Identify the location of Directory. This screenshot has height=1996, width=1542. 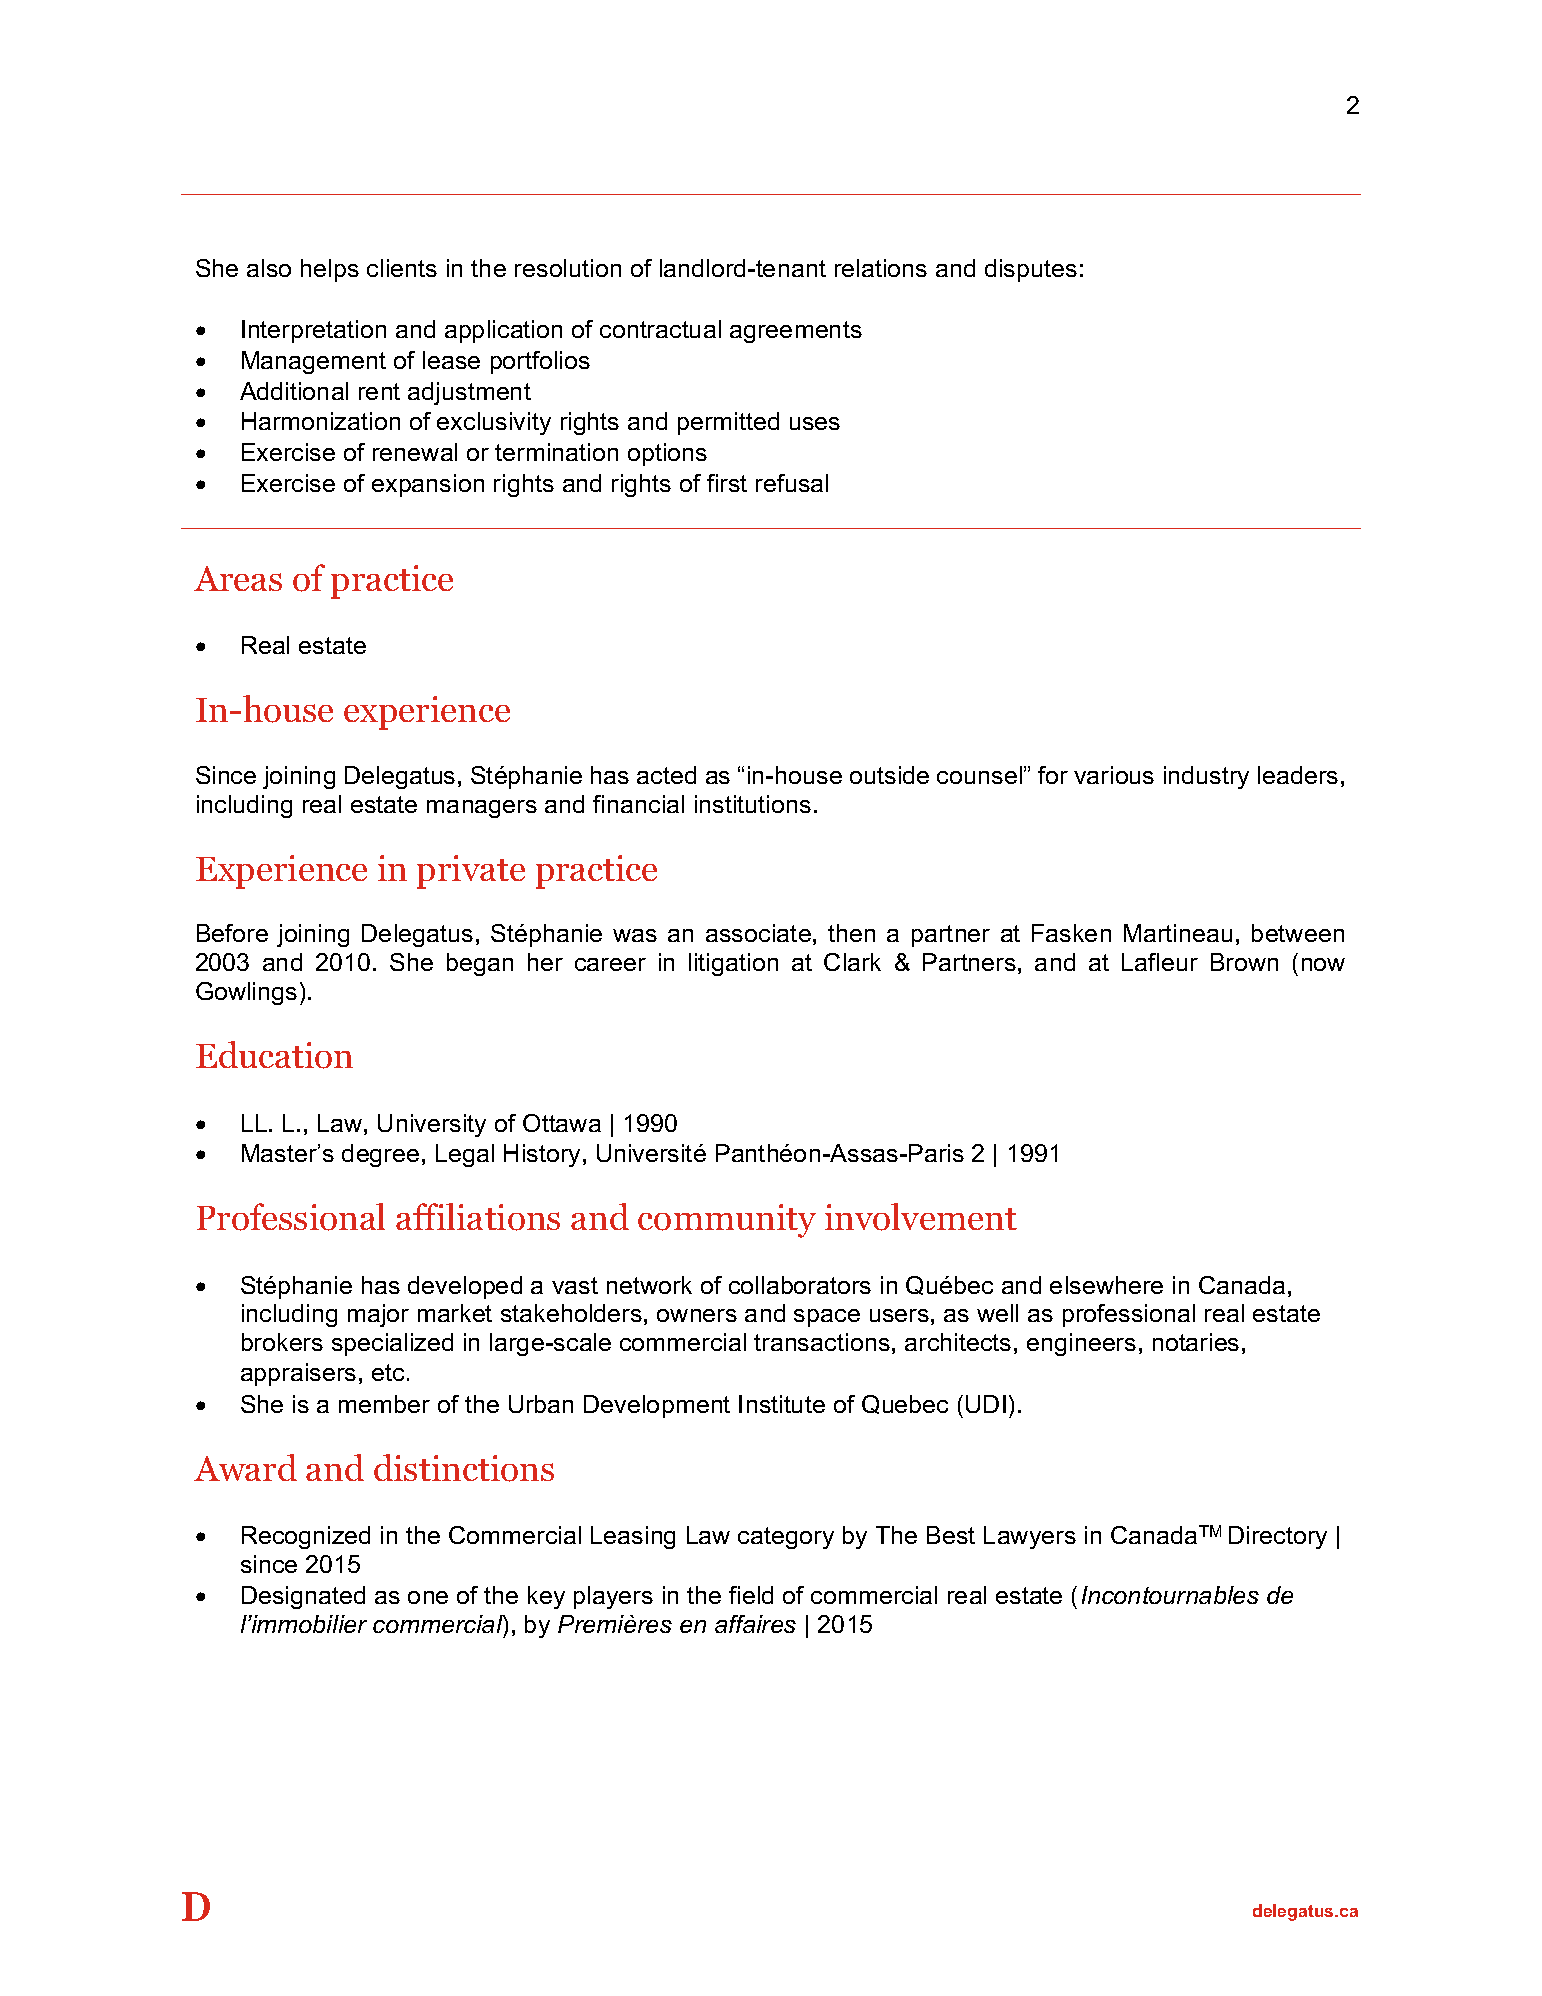
(1278, 1537).
